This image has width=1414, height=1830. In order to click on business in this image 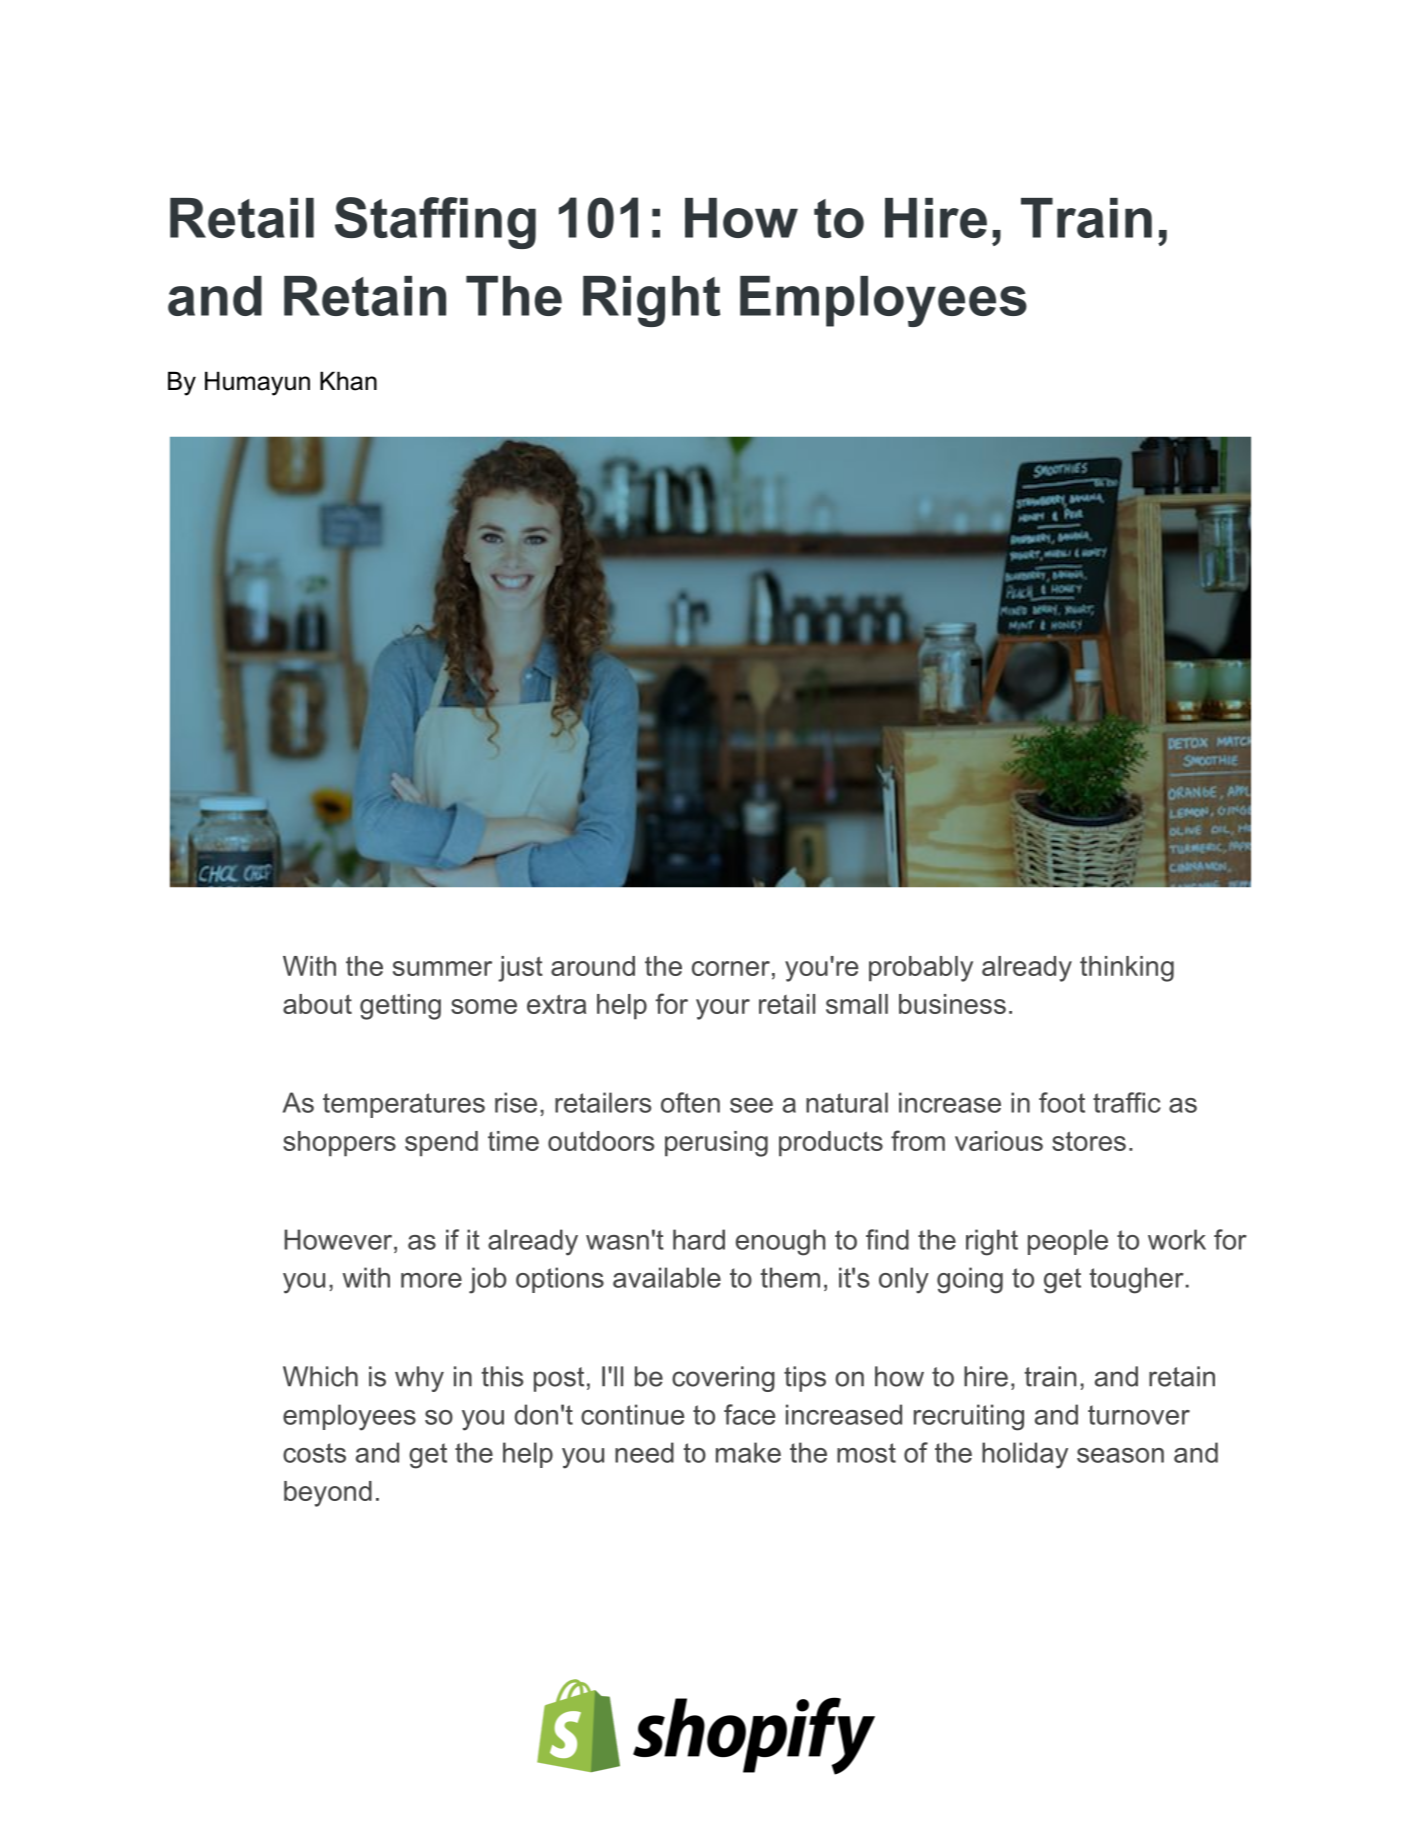, I will do `click(952, 1004)`.
